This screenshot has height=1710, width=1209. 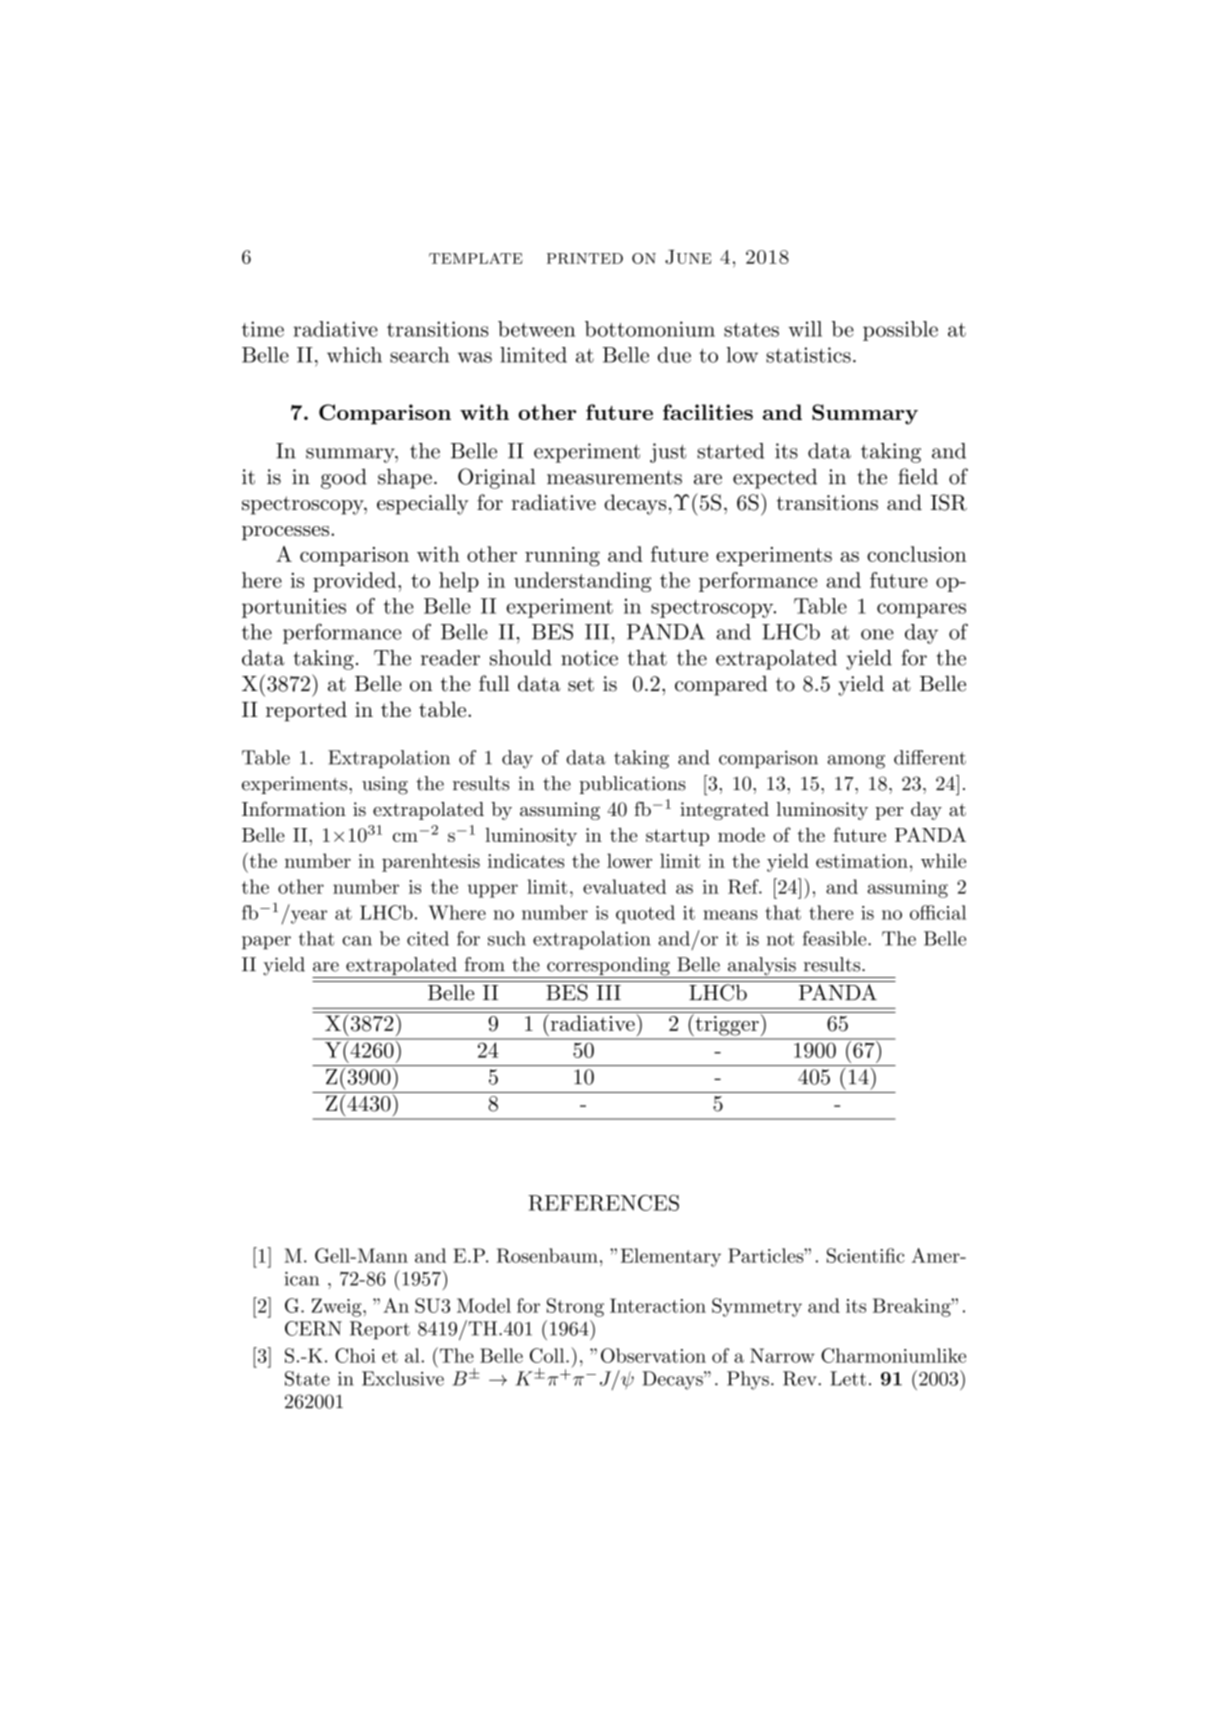 What do you see at coordinates (355, 1355) in the screenshot?
I see `Choi` at bounding box center [355, 1355].
